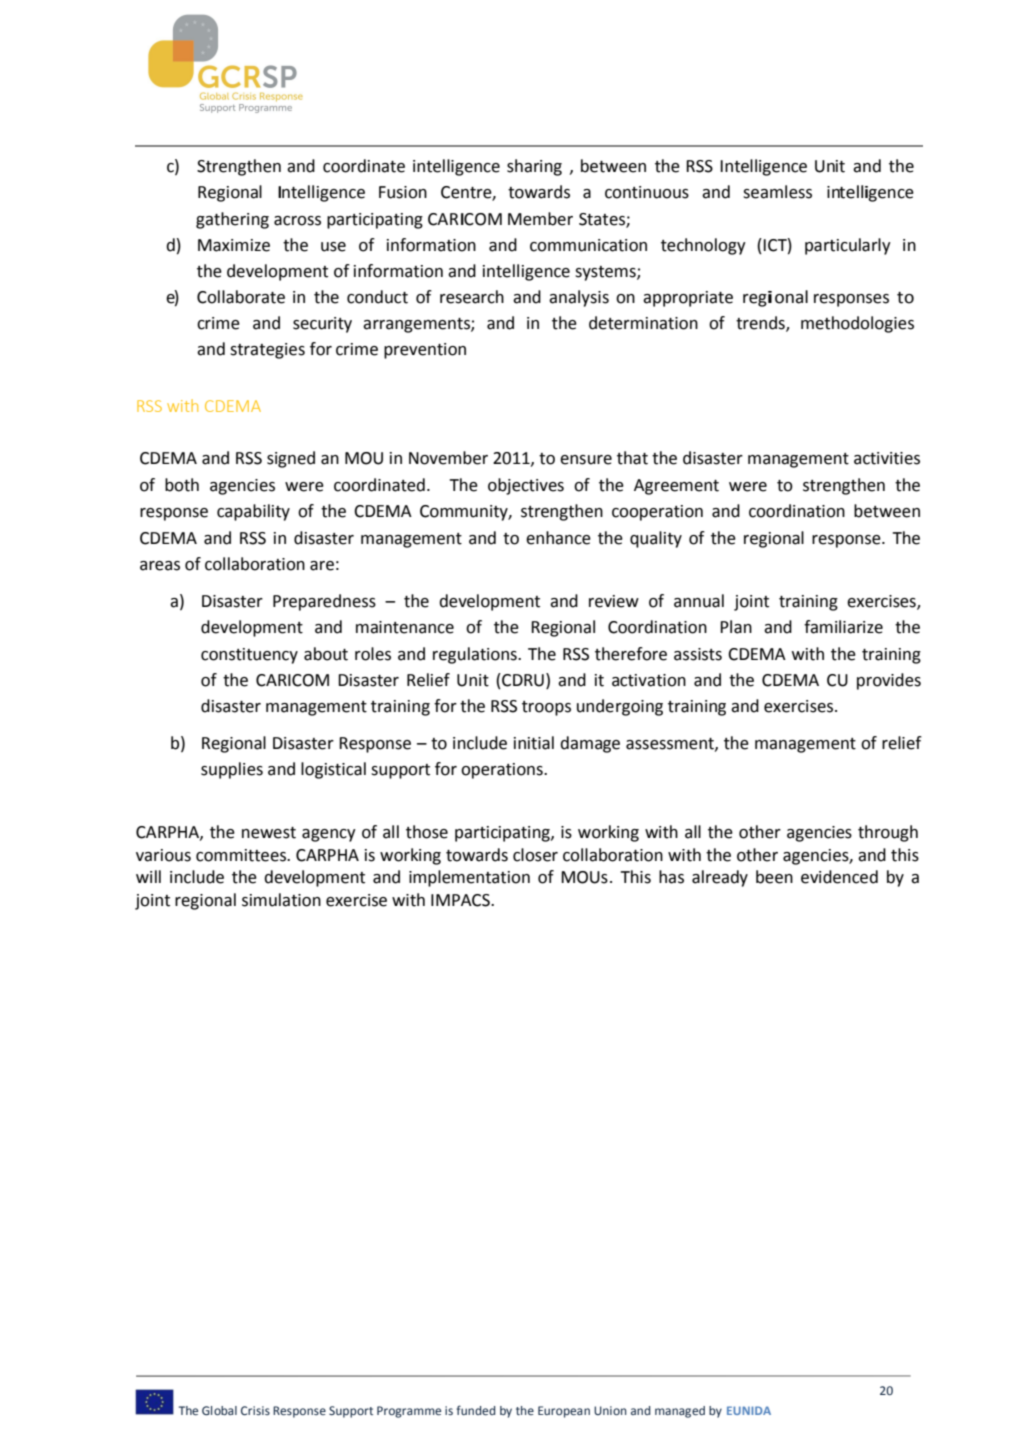  What do you see at coordinates (255, 1410) in the document?
I see `Crisis` at bounding box center [255, 1410].
